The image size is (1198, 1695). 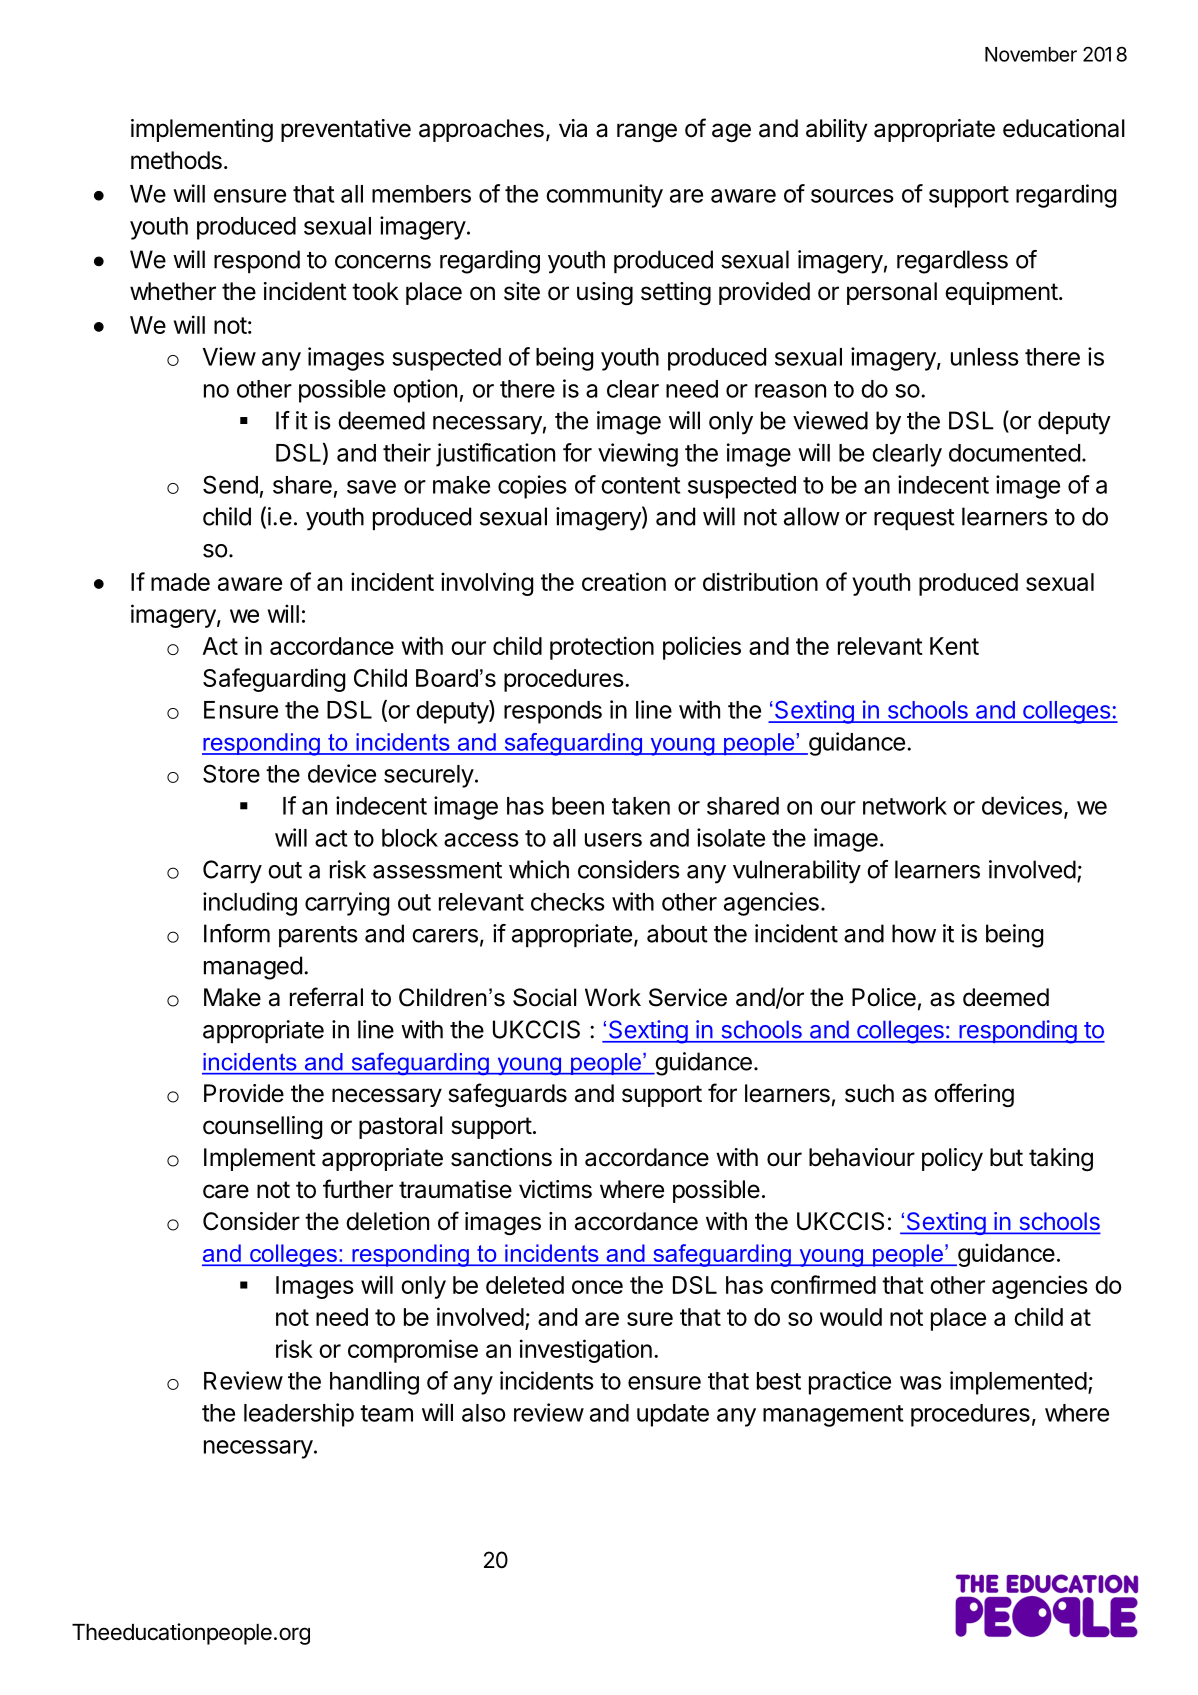 I want to click on range, so click(x=647, y=132).
